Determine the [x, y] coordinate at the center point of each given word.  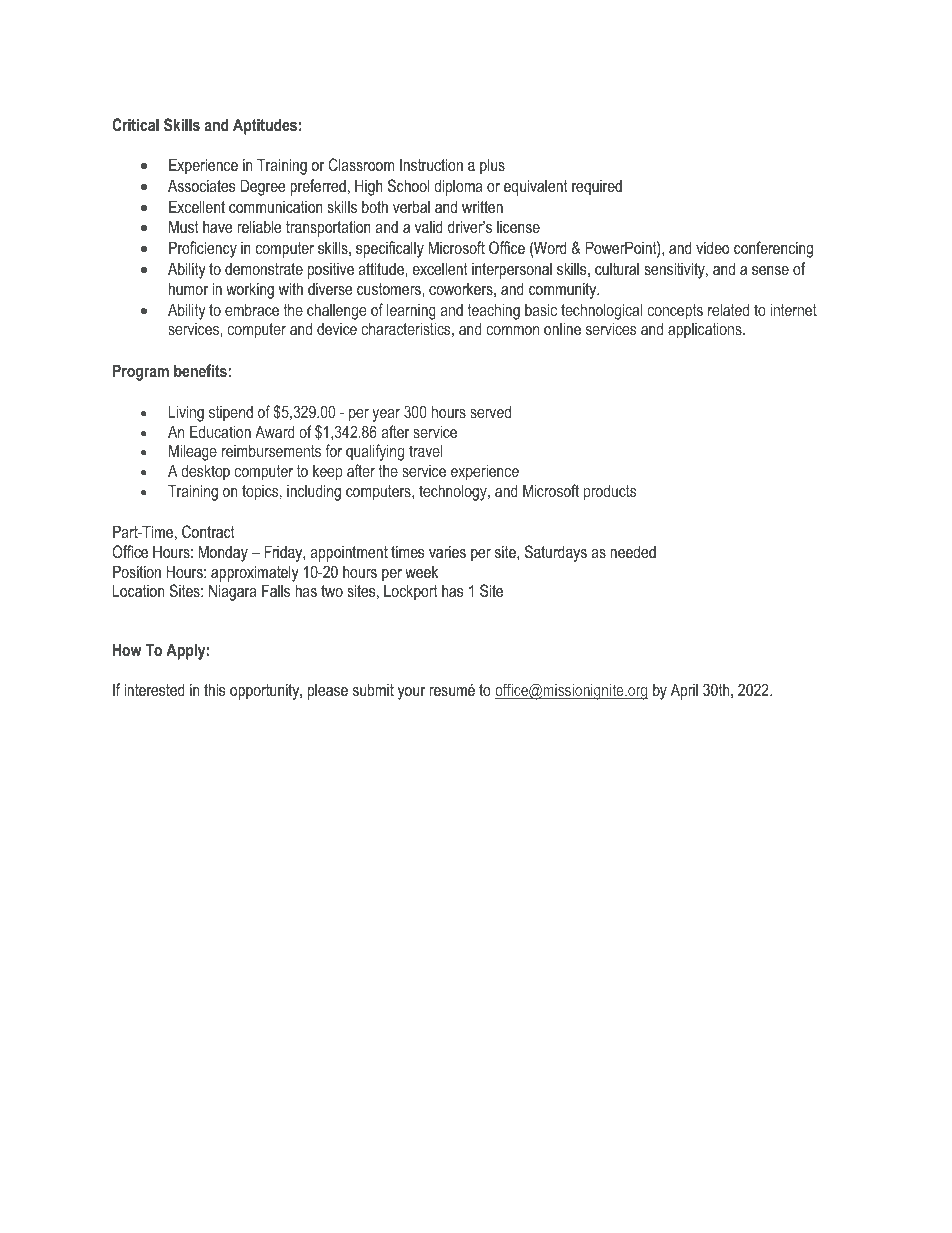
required [597, 187]
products [610, 492]
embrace [252, 309]
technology [454, 492]
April [684, 691]
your [411, 693]
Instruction [431, 164]
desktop [205, 472]
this [215, 689]
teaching [494, 311]
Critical [135, 124]
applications [706, 330]
